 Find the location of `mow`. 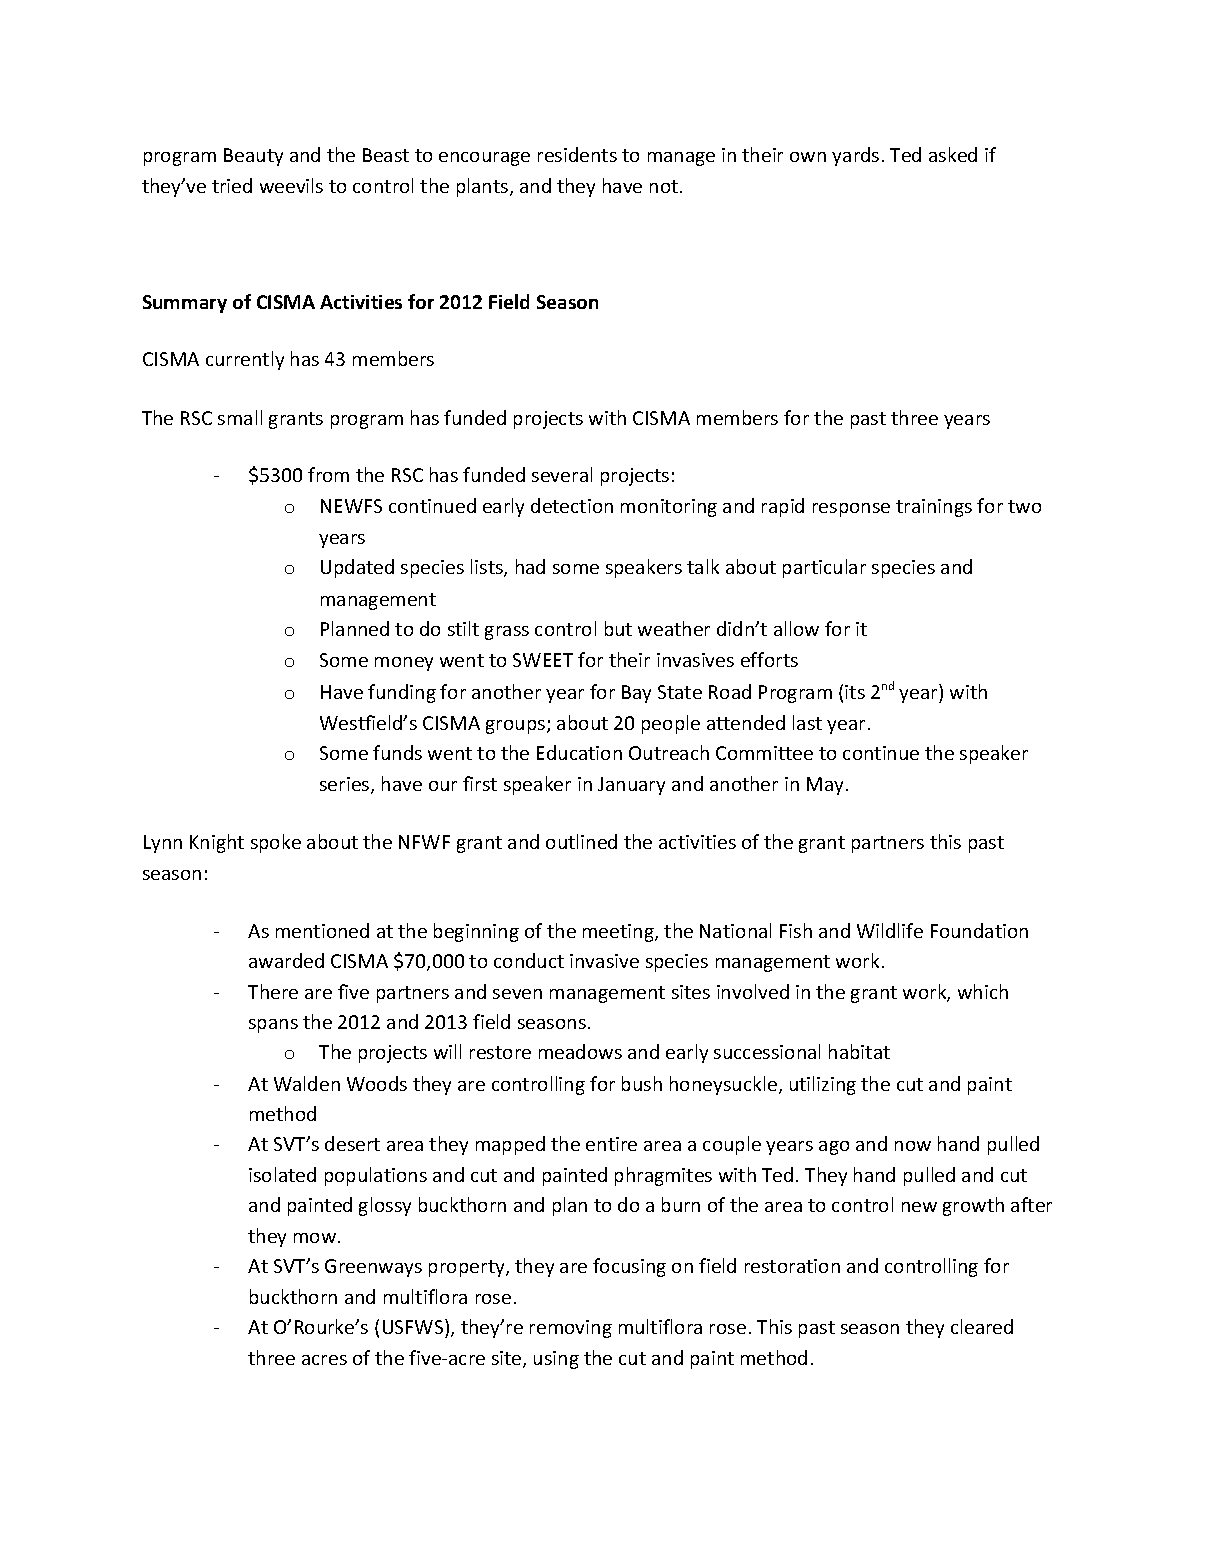

mow is located at coordinates (316, 1238).
